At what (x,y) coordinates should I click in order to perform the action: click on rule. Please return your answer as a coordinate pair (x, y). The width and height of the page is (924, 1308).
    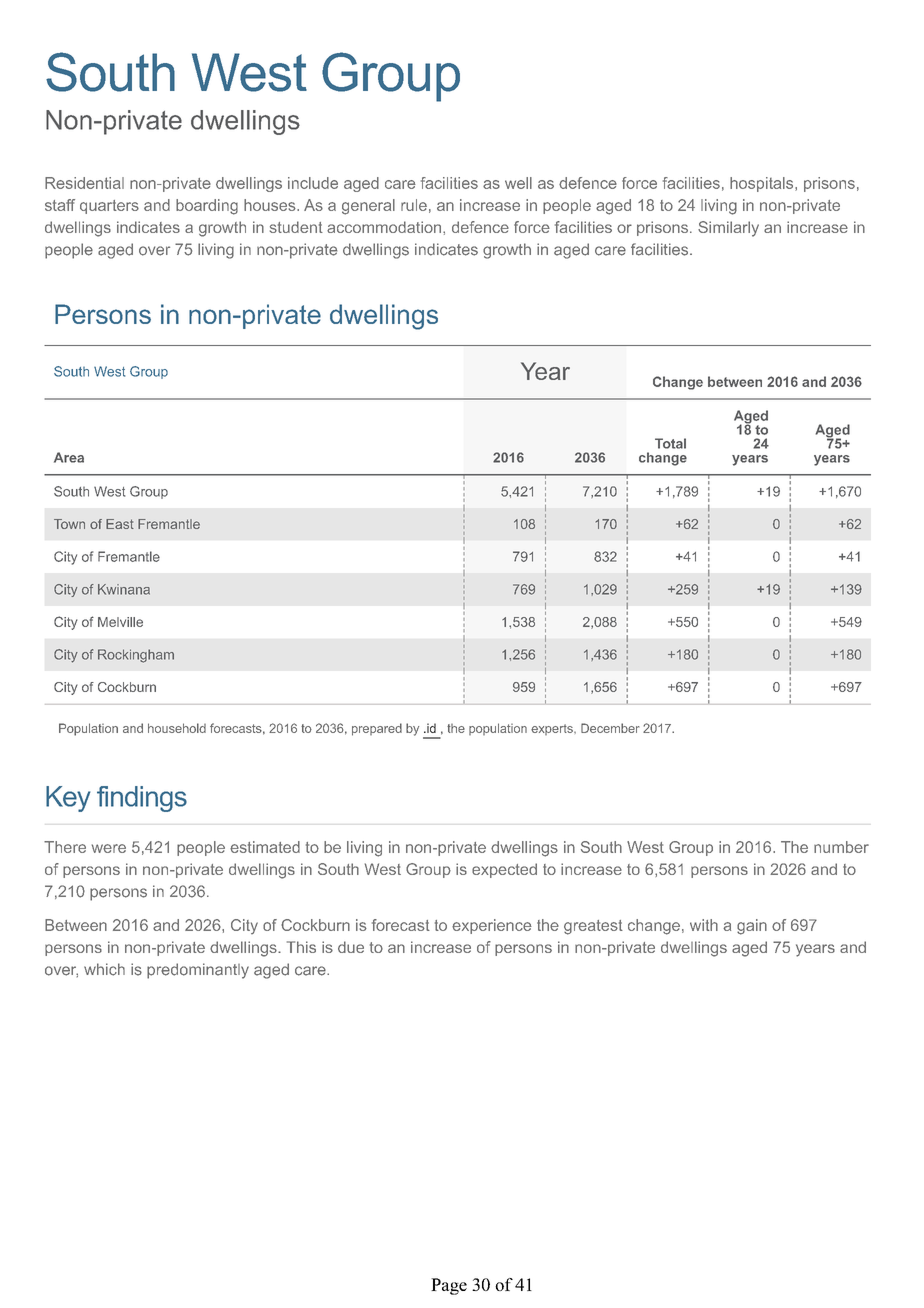
    Looking at the image, I should click on (414, 205).
